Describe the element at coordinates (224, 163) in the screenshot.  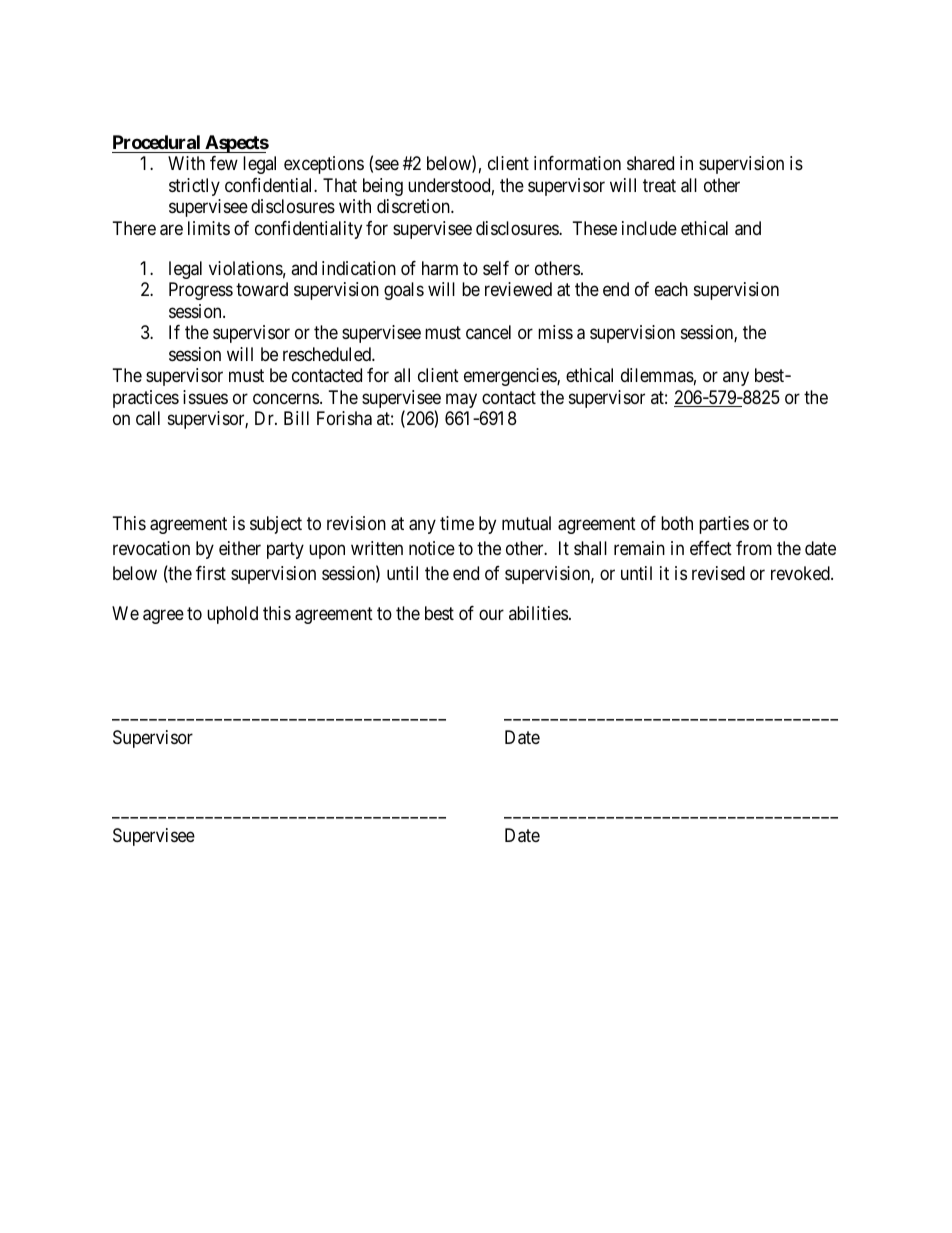
I see `few` at that location.
